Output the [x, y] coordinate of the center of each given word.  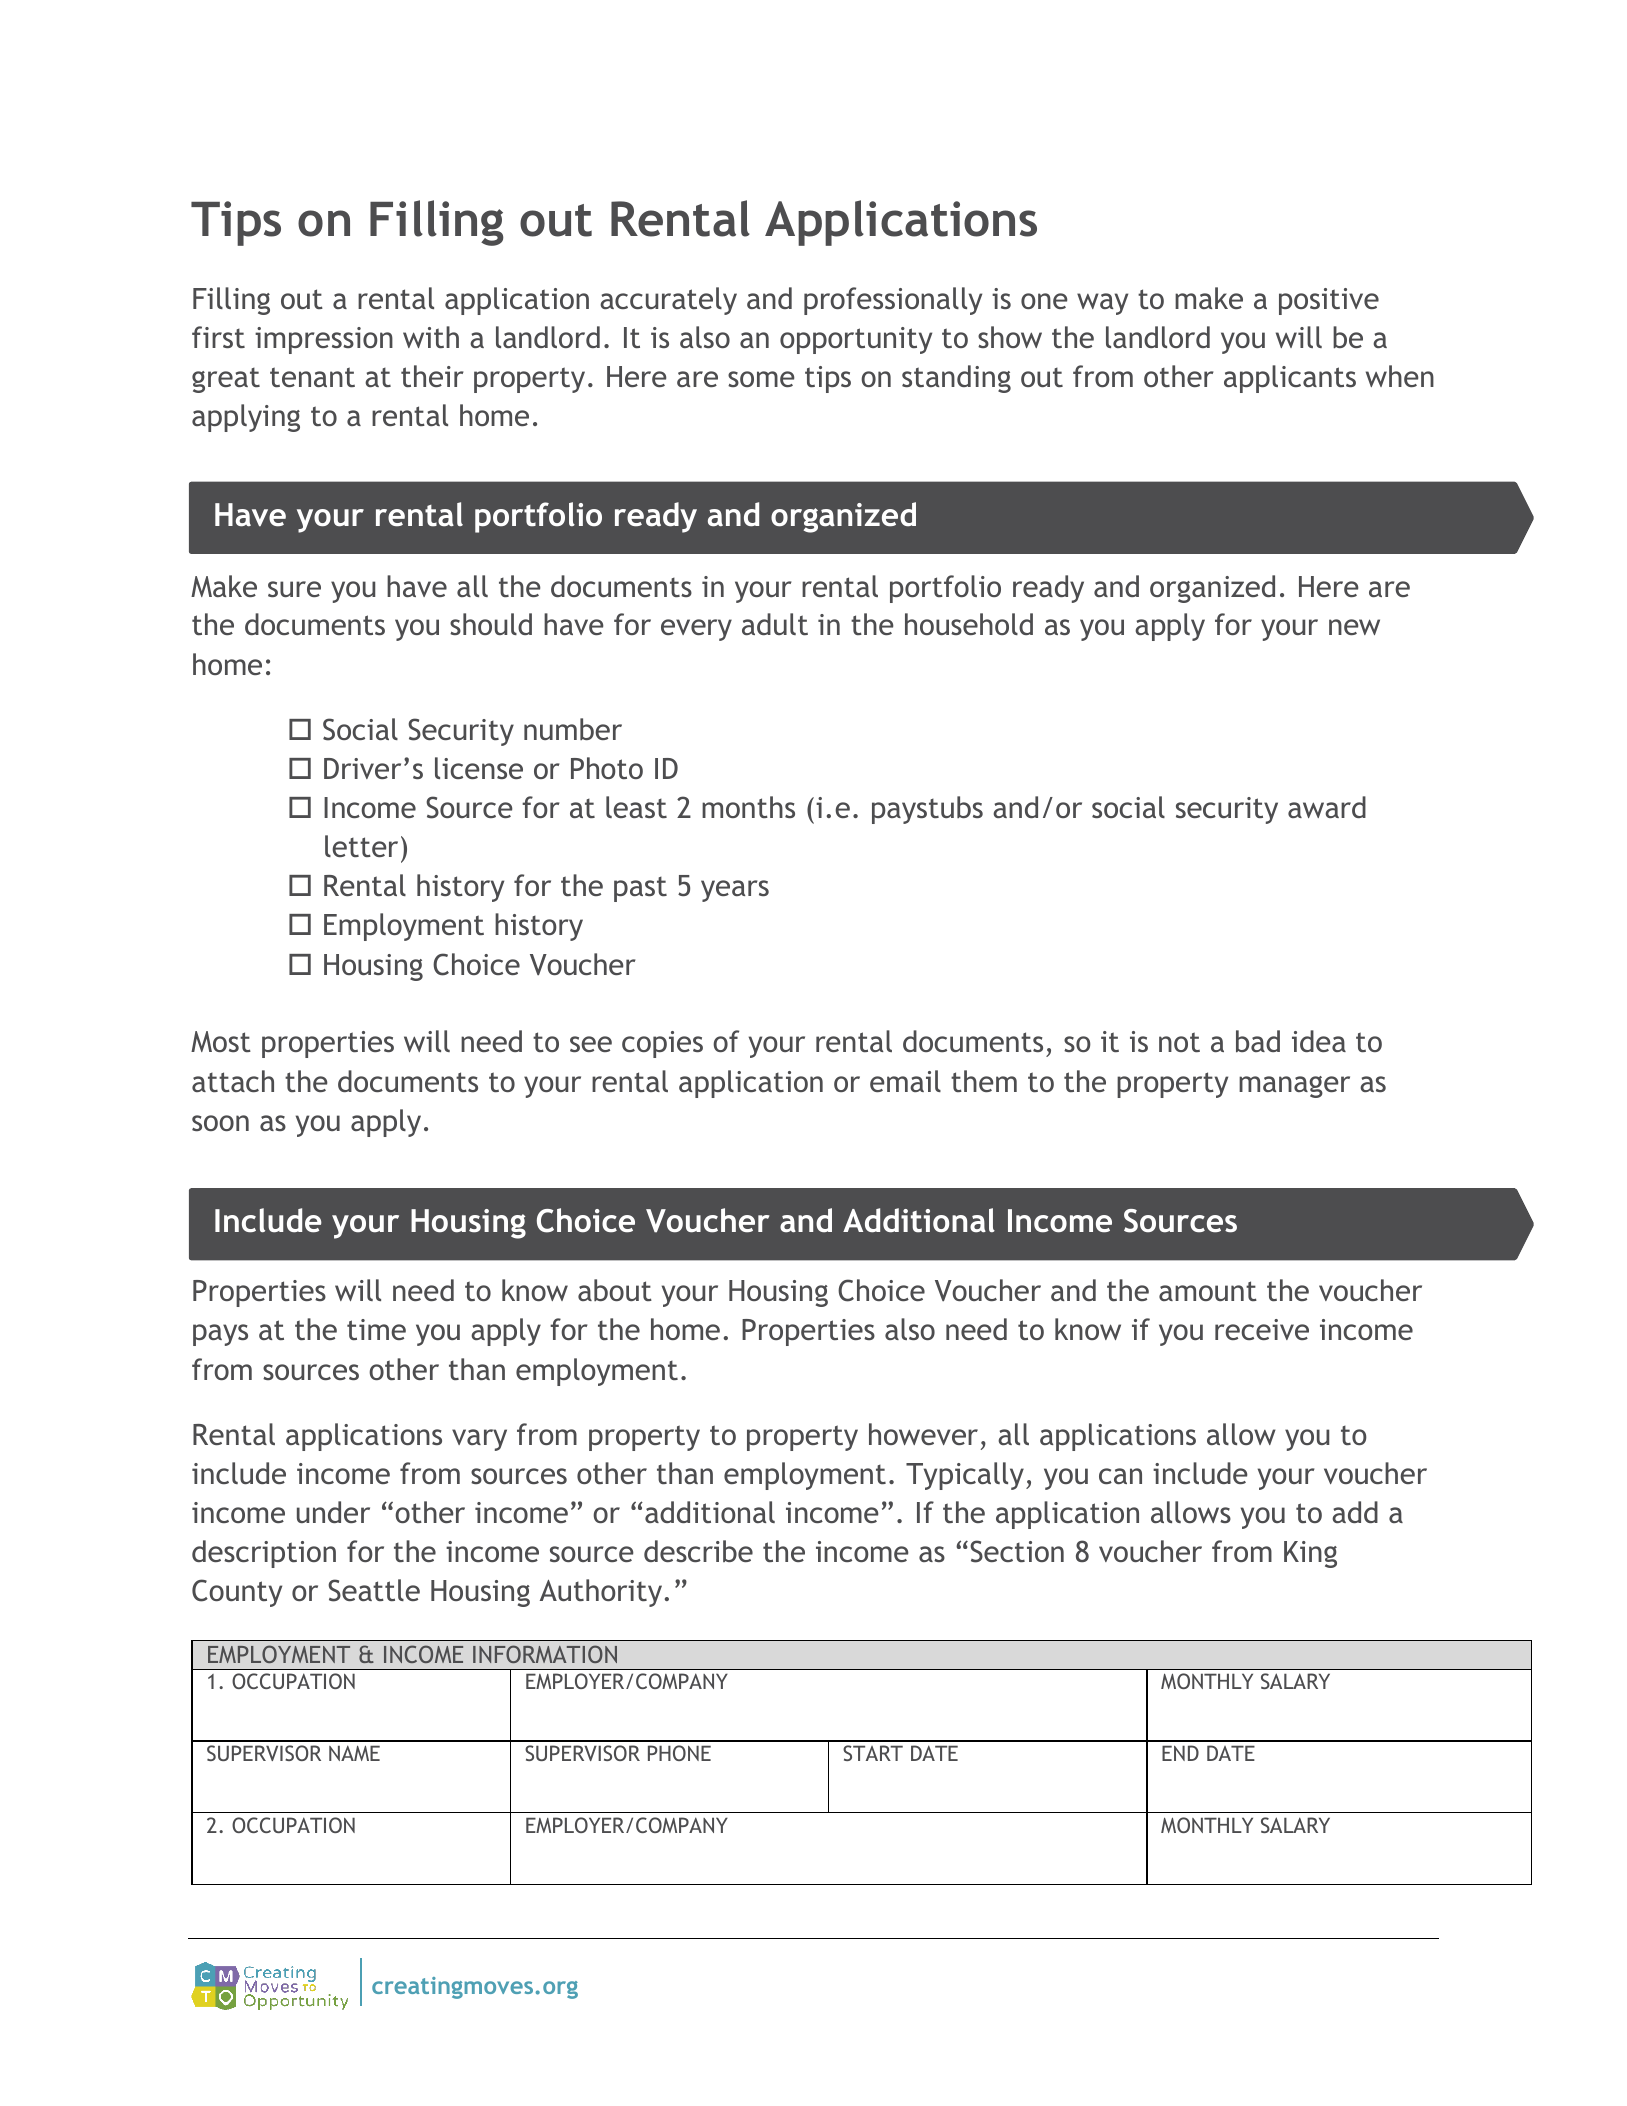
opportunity [856, 340]
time [376, 1329]
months [748, 807]
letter [361, 846]
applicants [1290, 379]
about [615, 1290]
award [1327, 807]
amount [1208, 1291]
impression [324, 340]
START [873, 1753]
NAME [354, 1753]
